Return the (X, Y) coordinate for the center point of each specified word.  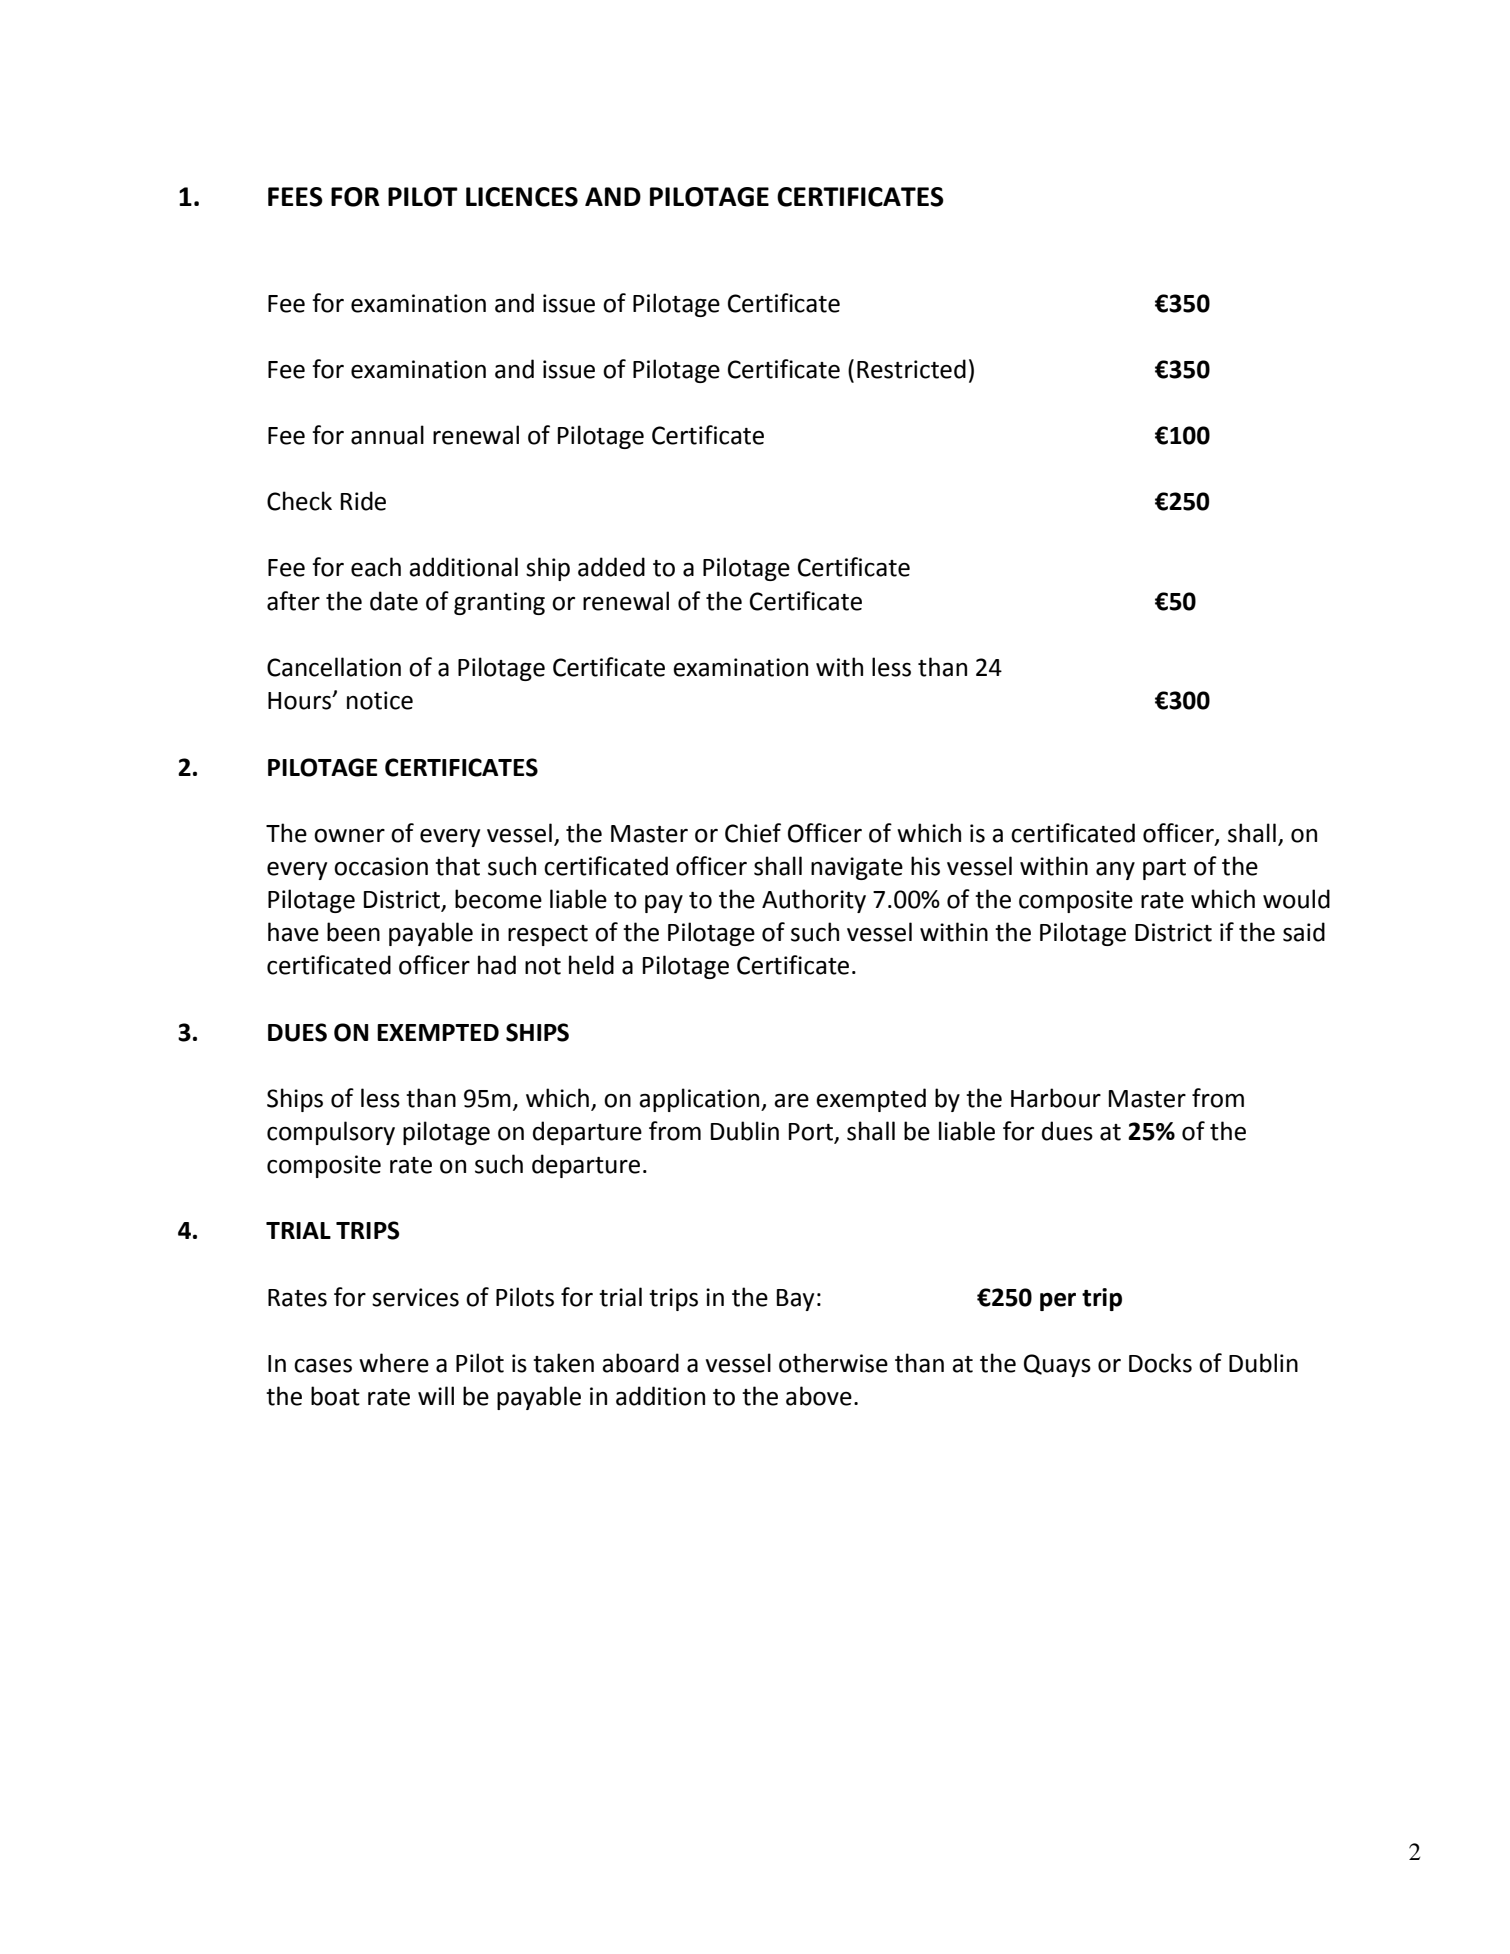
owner (349, 836)
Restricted (911, 369)
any (1115, 871)
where (394, 1363)
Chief (753, 833)
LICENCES (522, 197)
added (611, 567)
